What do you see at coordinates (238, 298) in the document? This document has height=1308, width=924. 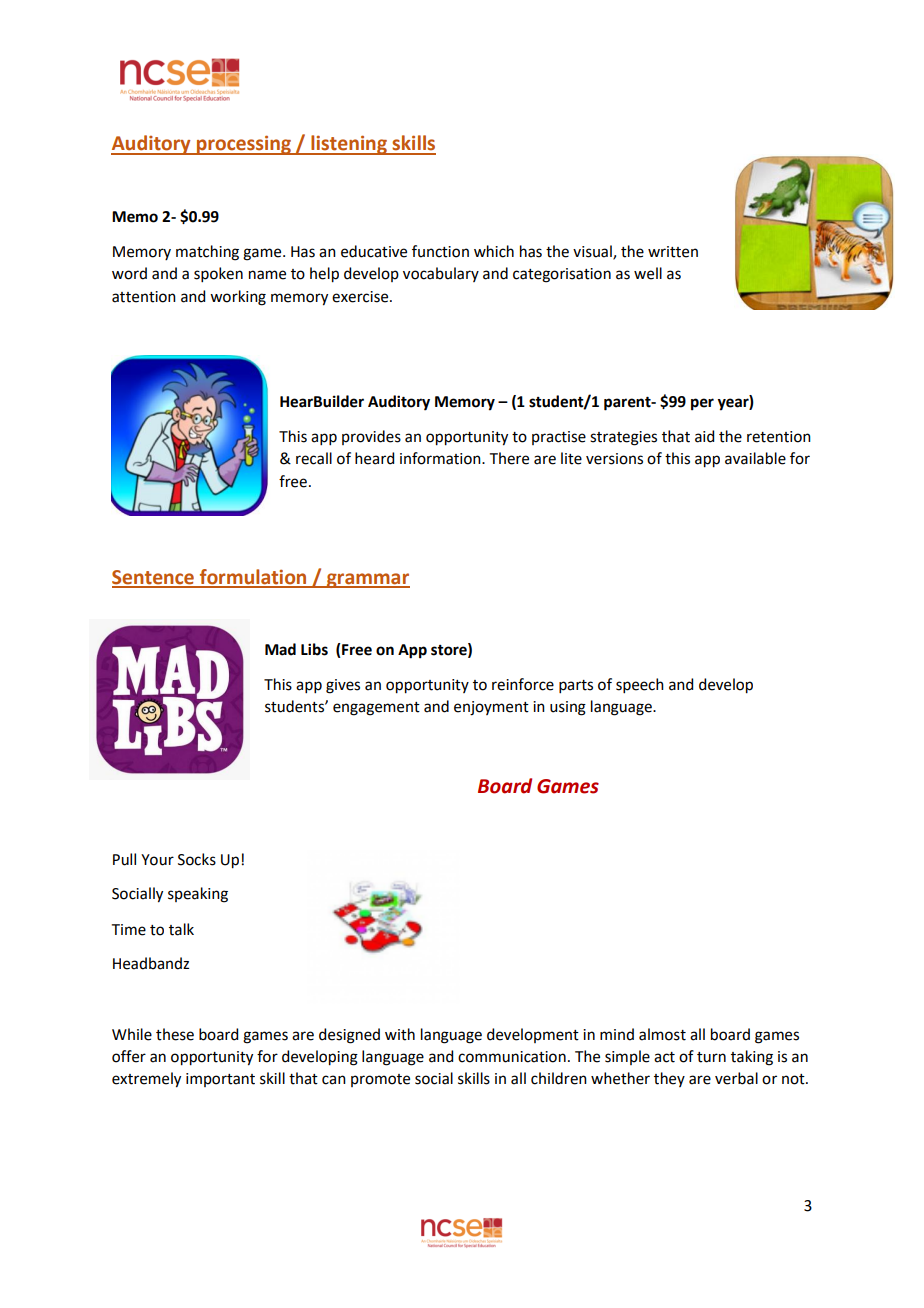 I see `working` at bounding box center [238, 298].
